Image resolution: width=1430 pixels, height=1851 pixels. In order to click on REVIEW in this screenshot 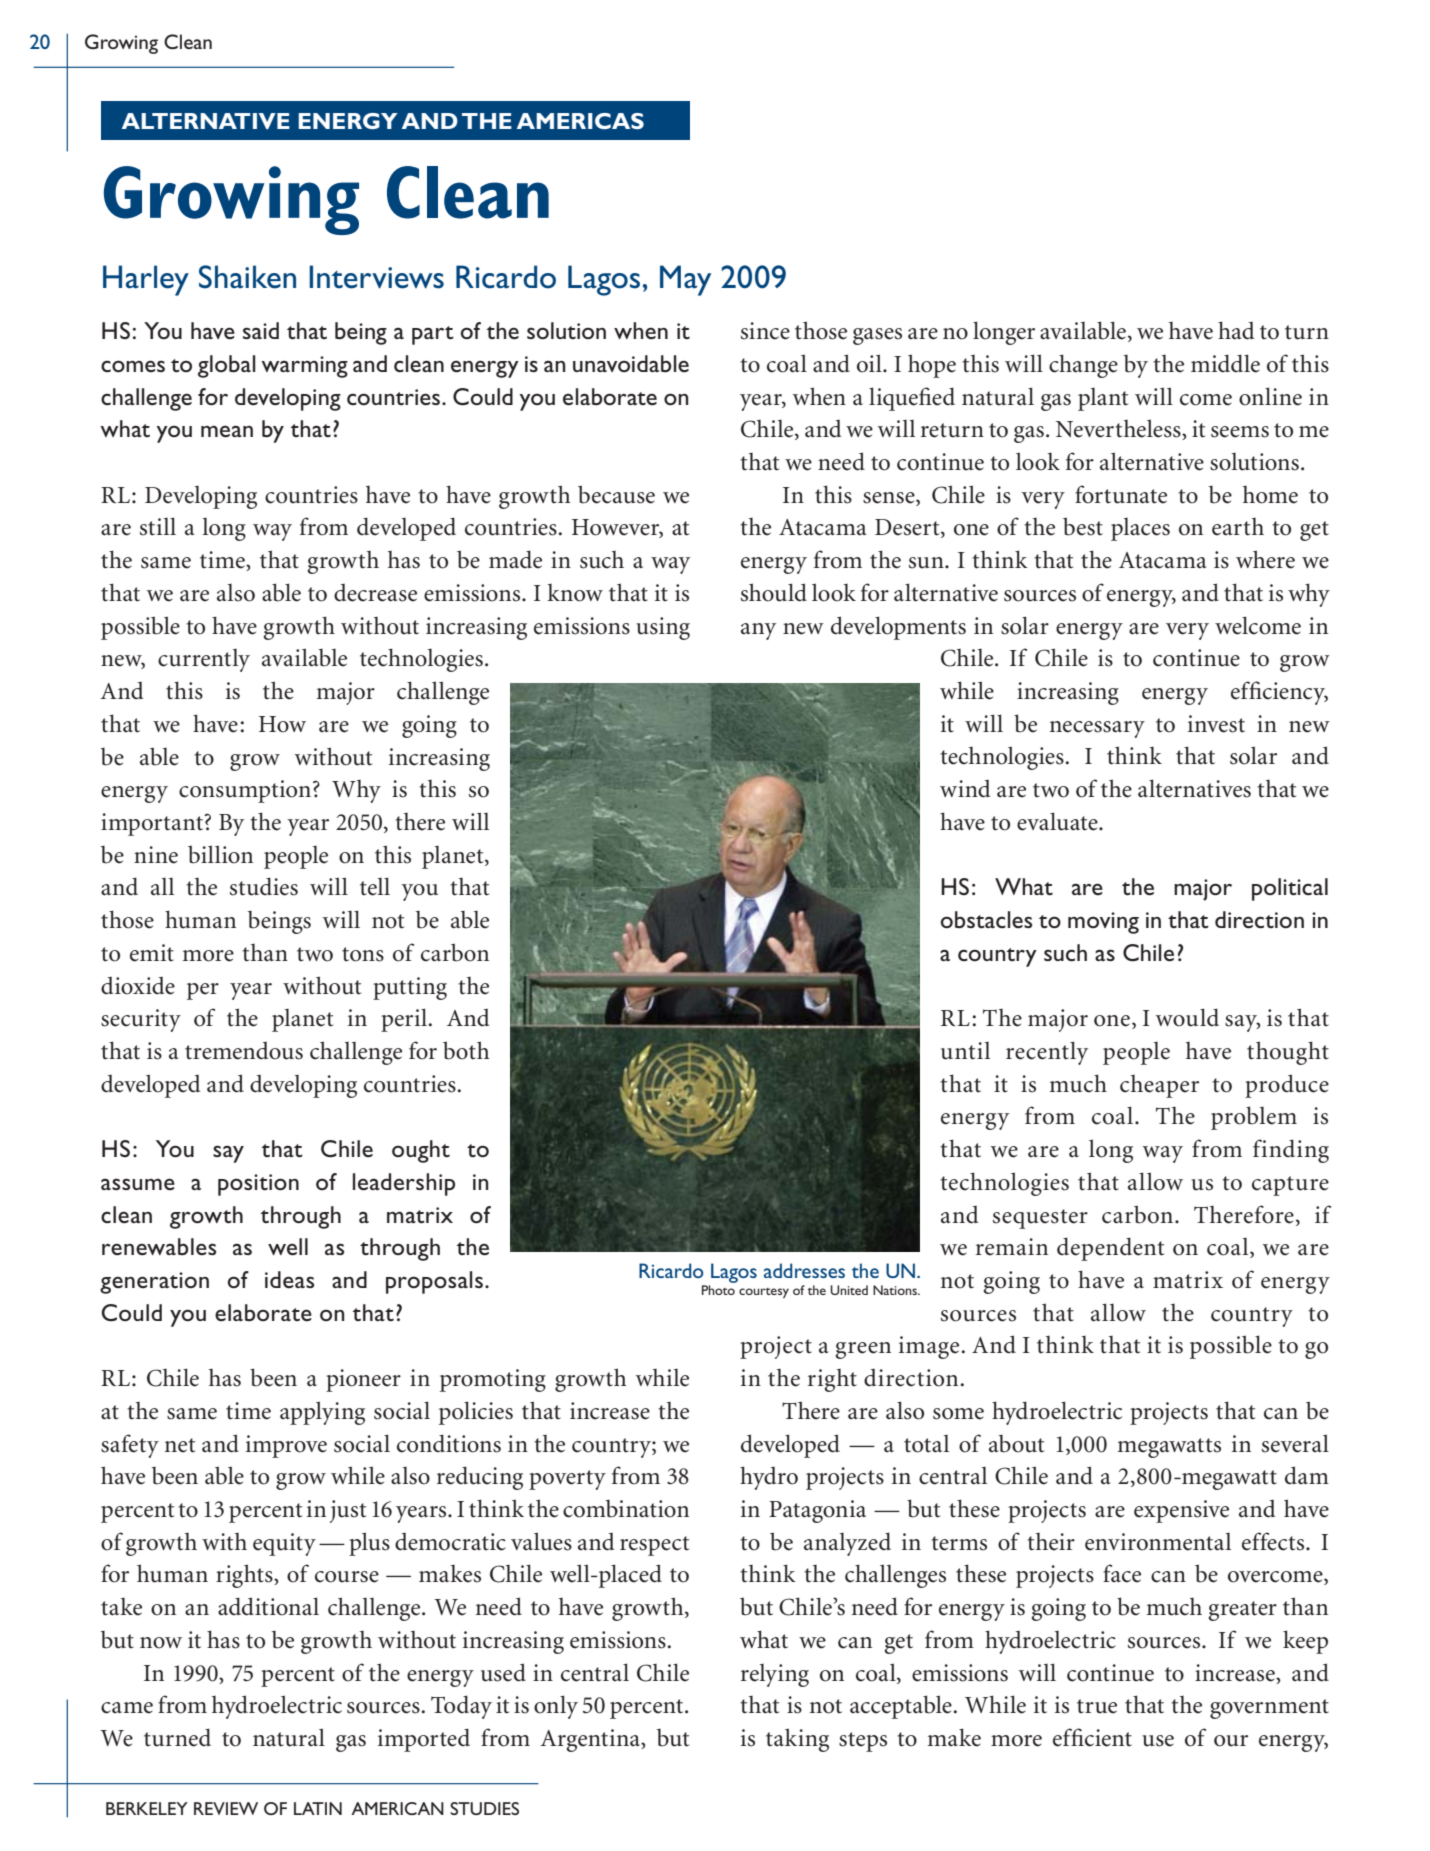, I will do `click(226, 1808)`.
